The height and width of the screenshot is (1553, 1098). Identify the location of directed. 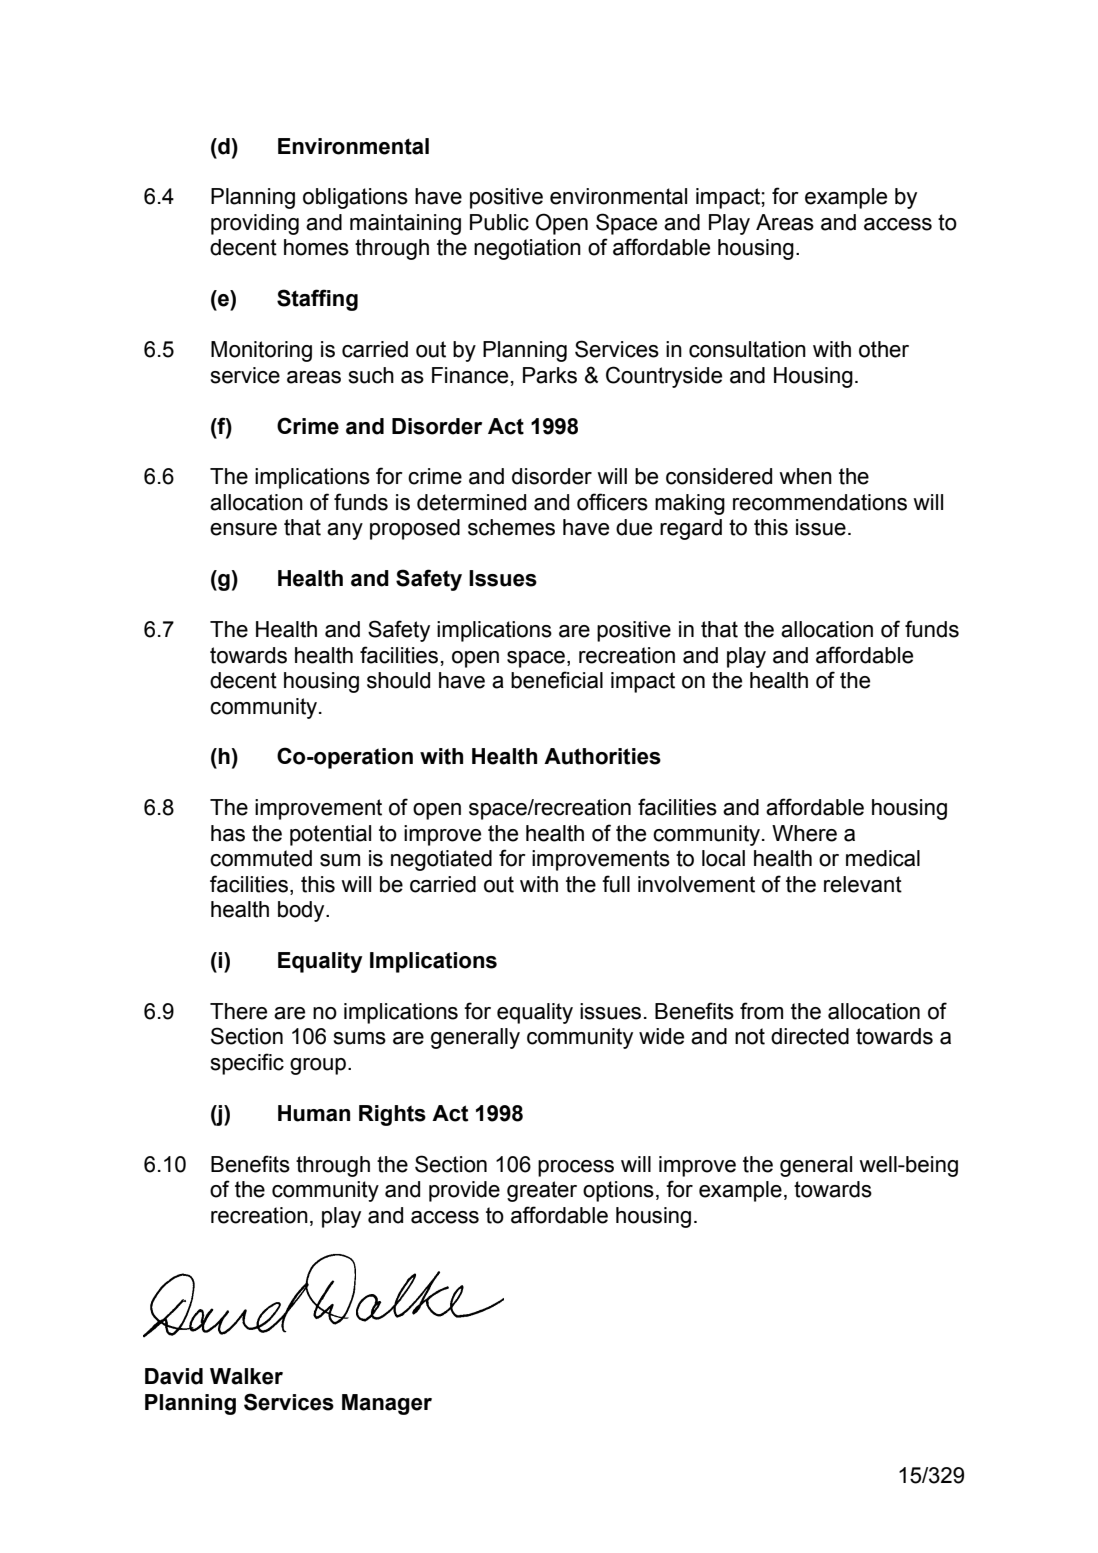
(810, 1036).
